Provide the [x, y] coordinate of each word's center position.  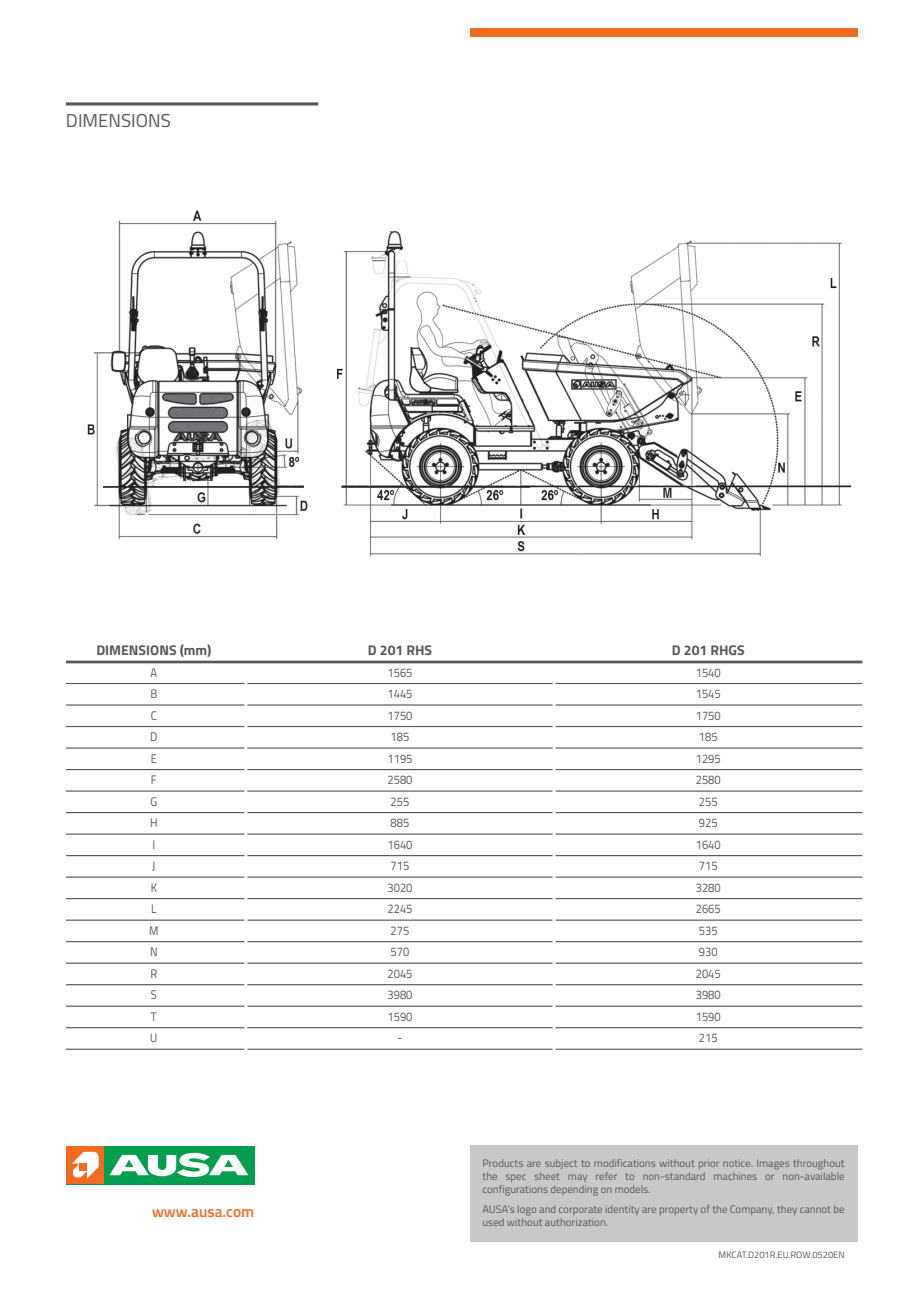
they [787, 1210]
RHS [419, 650]
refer [606, 1176]
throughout [819, 1164]
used [493, 1222]
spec [516, 1178]
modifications [624, 1163]
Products [503, 1163]
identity [622, 1210]
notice [737, 1163]
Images [773, 1165]
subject [561, 1164]
